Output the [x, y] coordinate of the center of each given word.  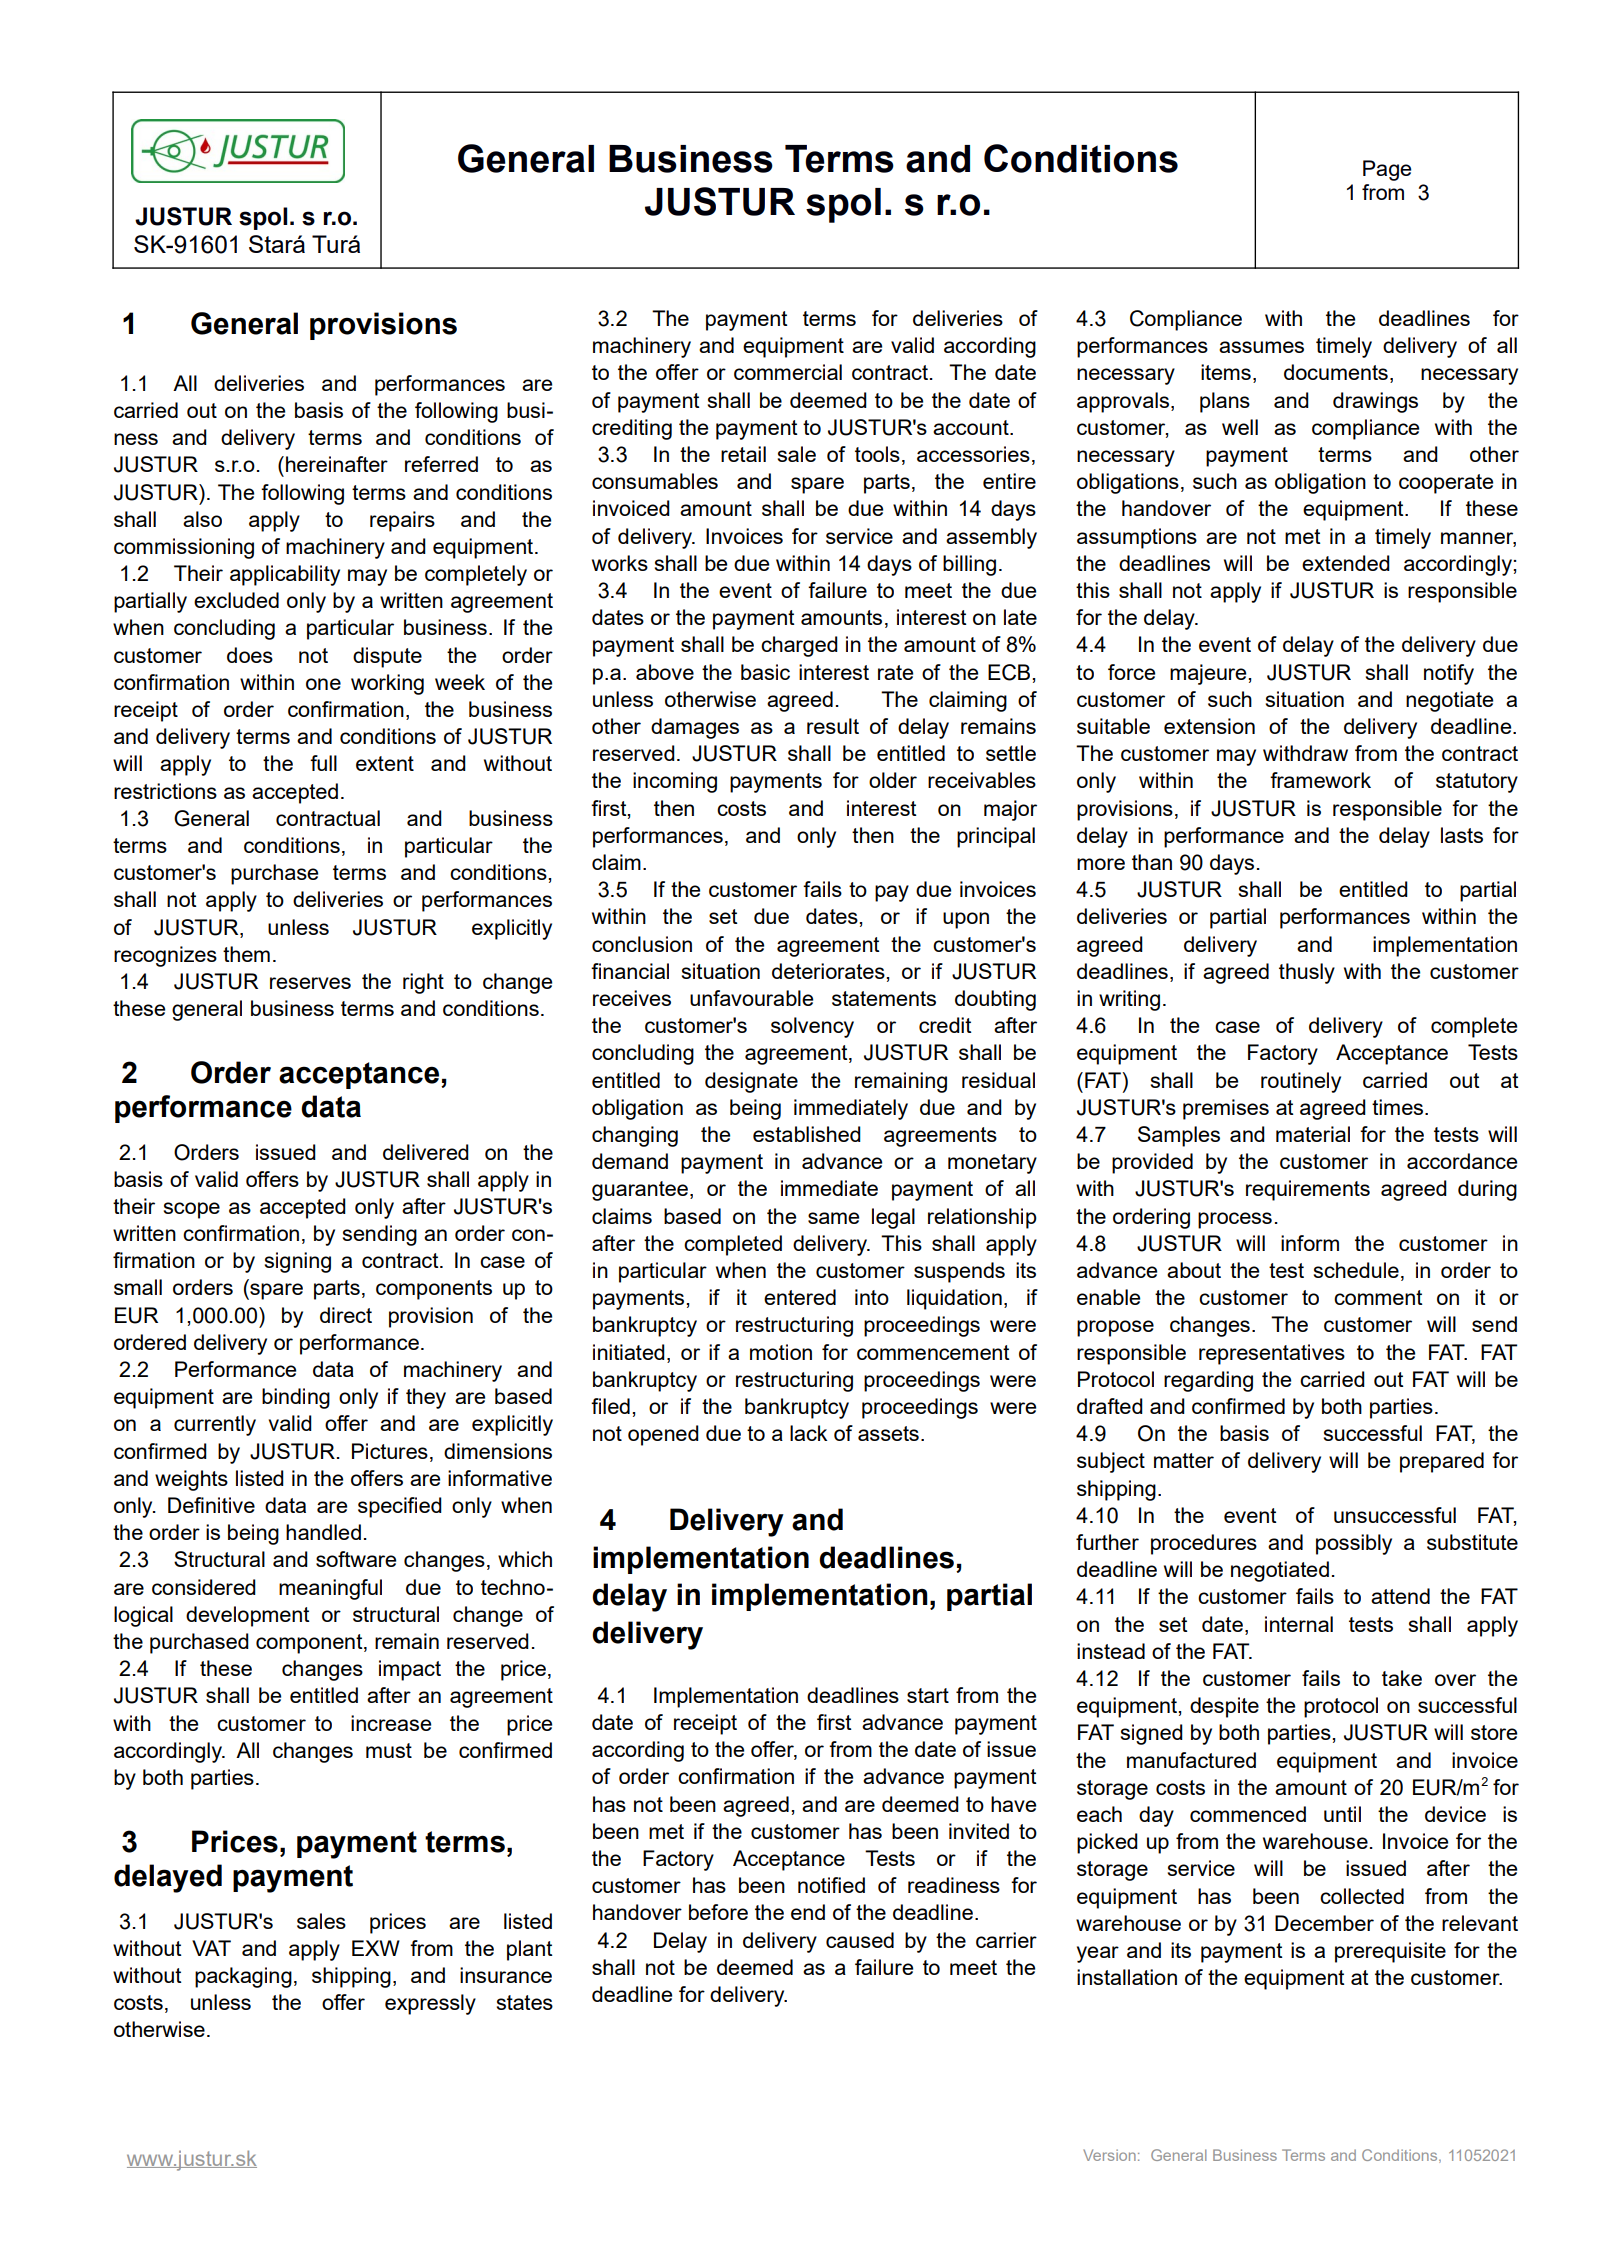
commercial [788, 372]
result [833, 726]
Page [1387, 170]
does [250, 655]
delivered [426, 1152]
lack [808, 1433]
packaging [243, 1977]
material [1313, 1134]
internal [1299, 1624]
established [807, 1134]
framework [1320, 780]
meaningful [330, 1589]
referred [441, 464]
